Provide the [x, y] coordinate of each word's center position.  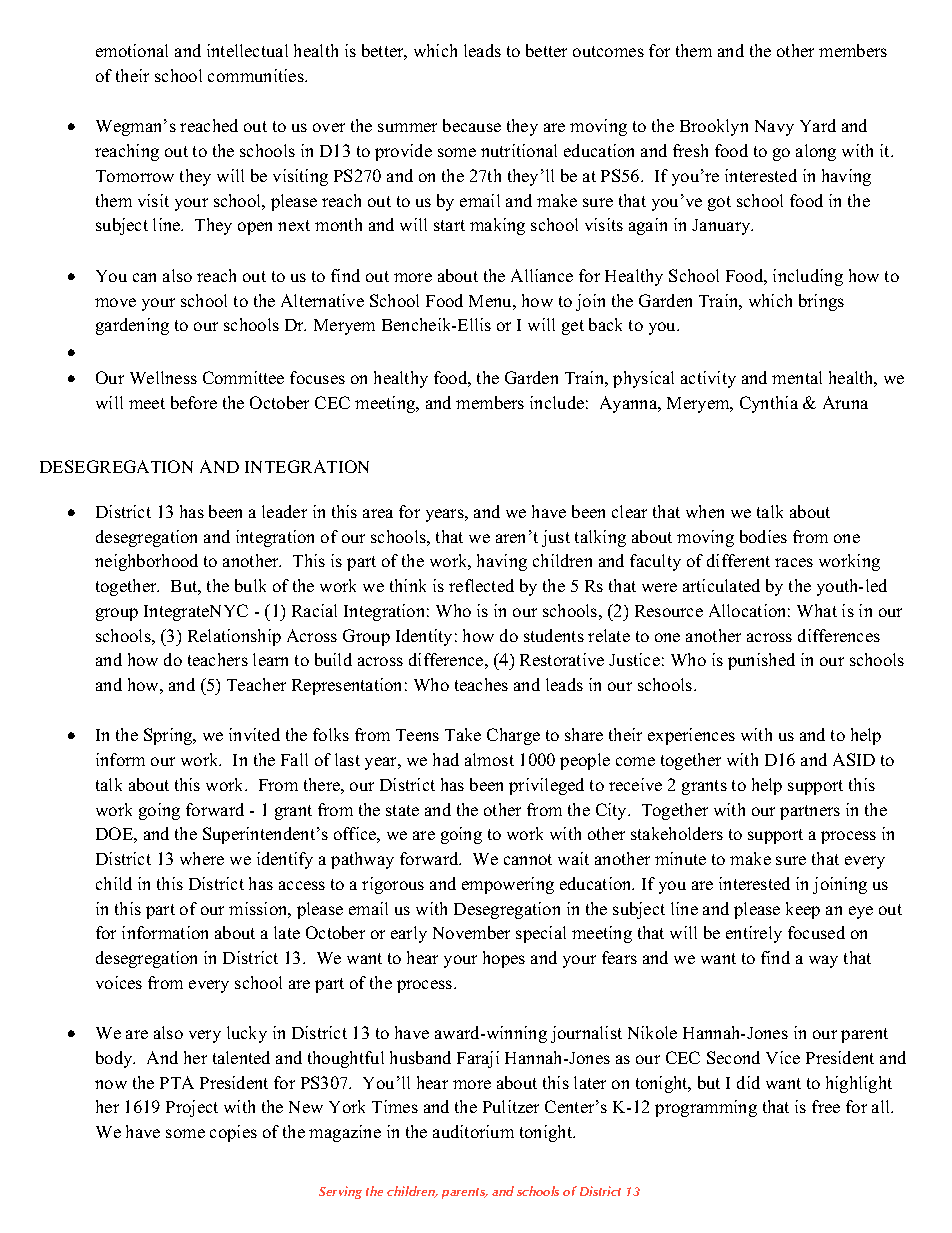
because [472, 125]
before [194, 402]
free [826, 1106]
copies [233, 1133]
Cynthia [769, 404]
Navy [774, 128]
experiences [691, 736]
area [378, 513]
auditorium [473, 1131]
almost [489, 759]
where [202, 858]
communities [257, 75]
